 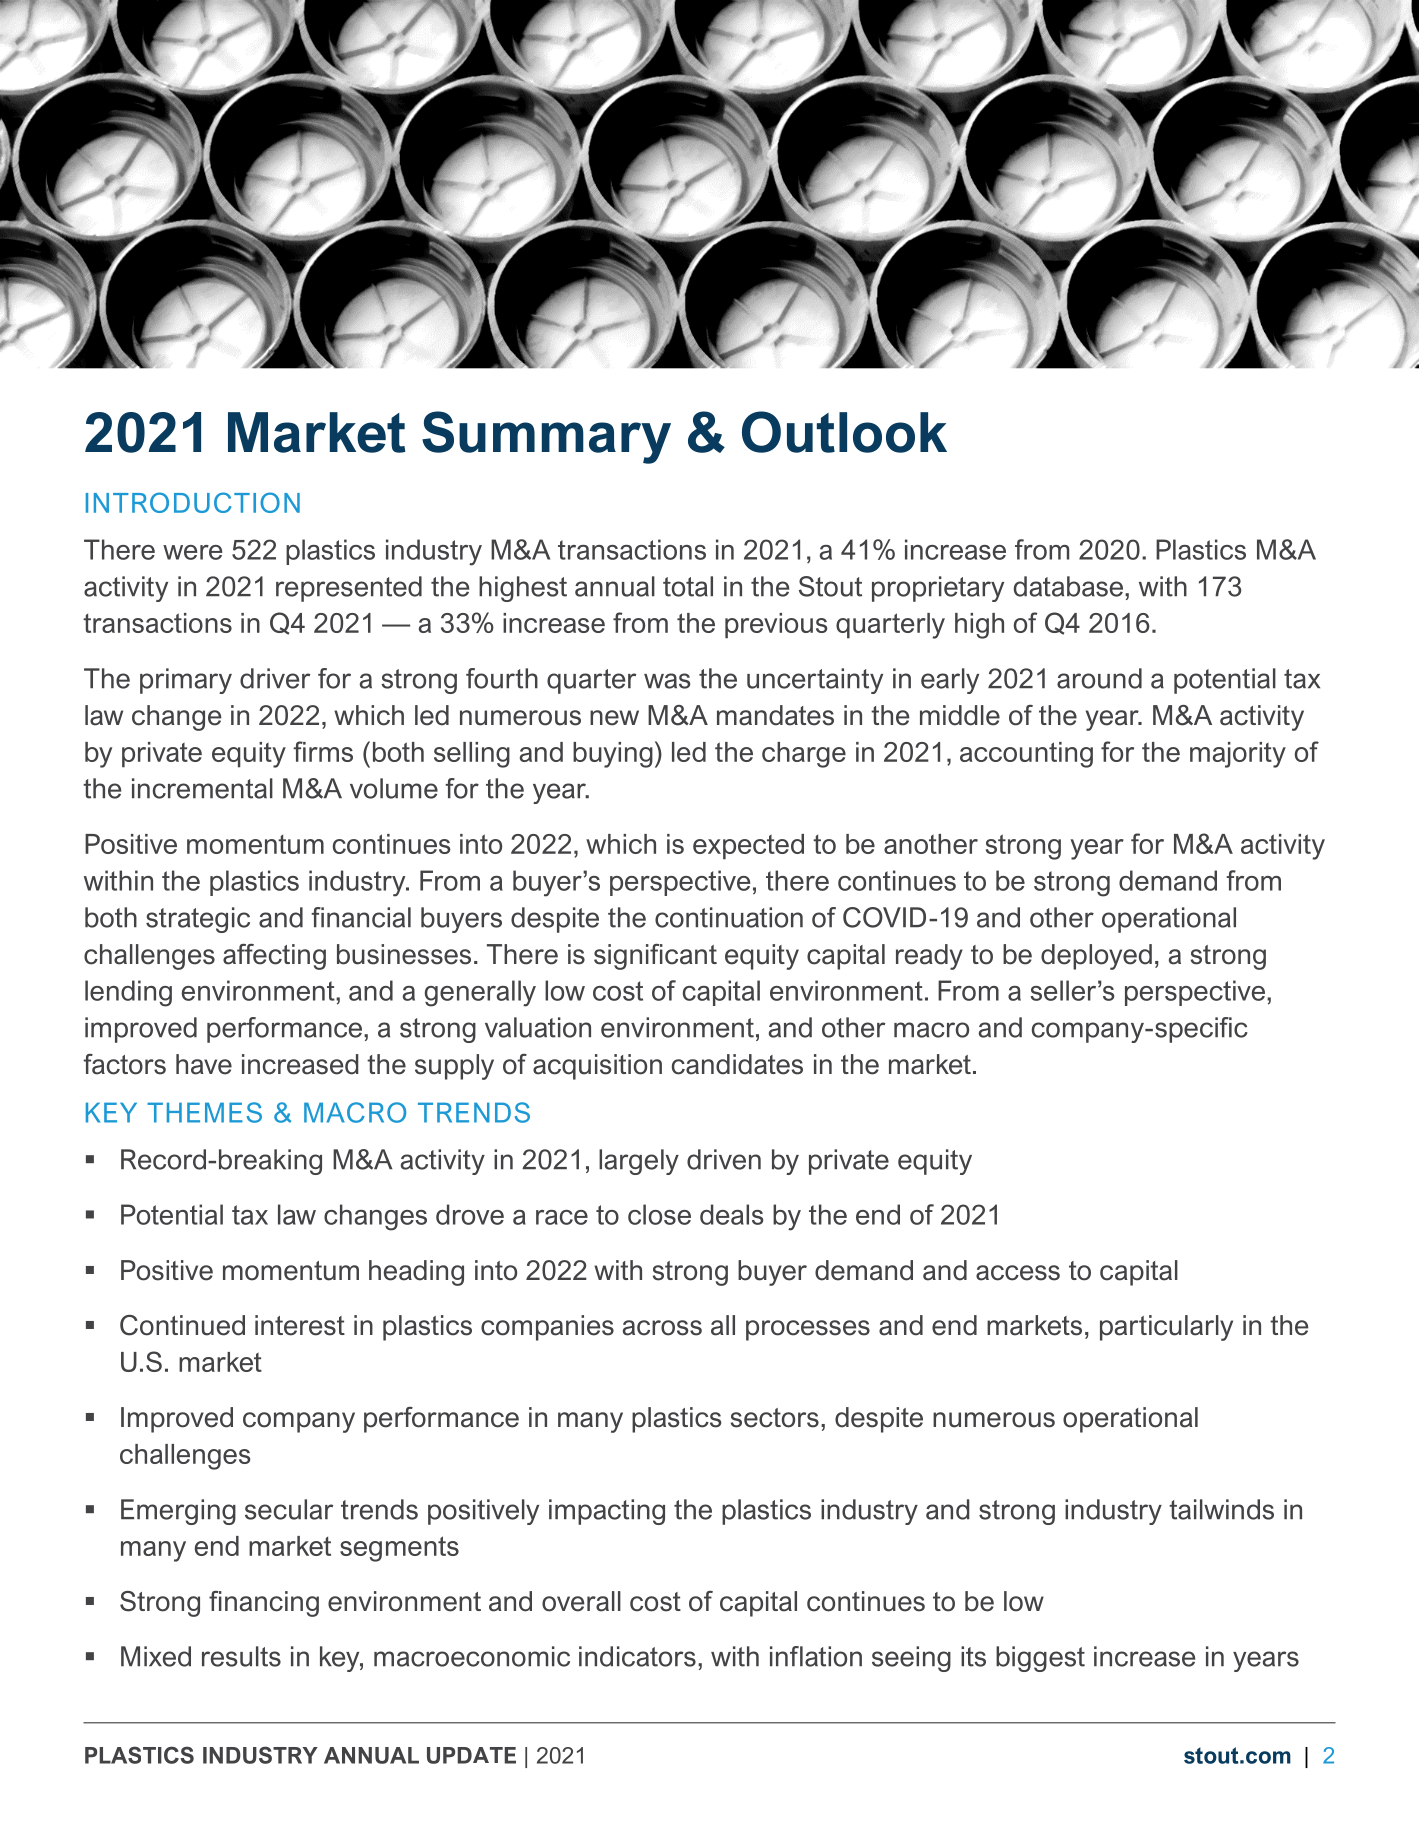 What do you see at coordinates (546, 437) in the screenshot?
I see `Summary` at bounding box center [546, 437].
